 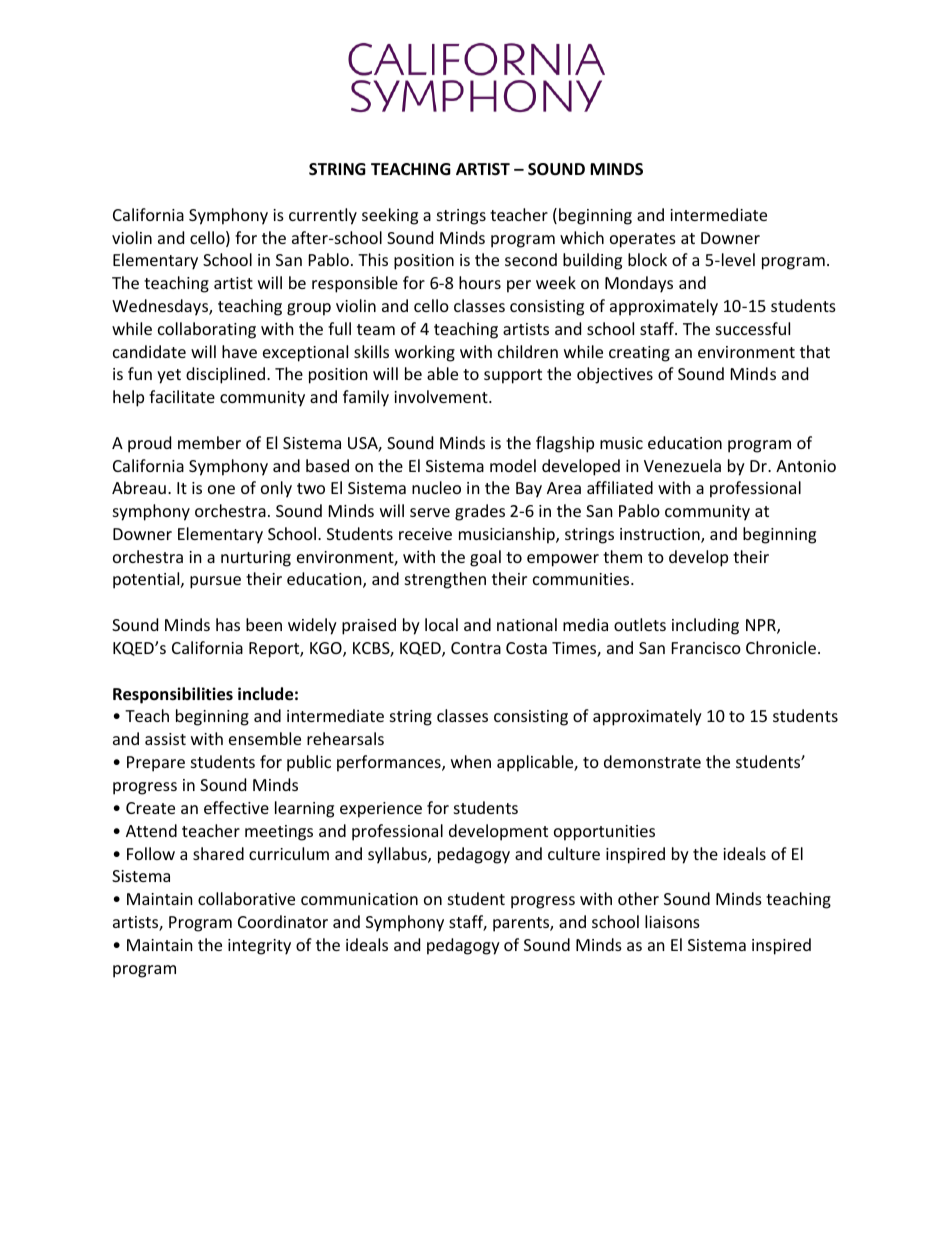 I want to click on collaborative, so click(x=246, y=898).
